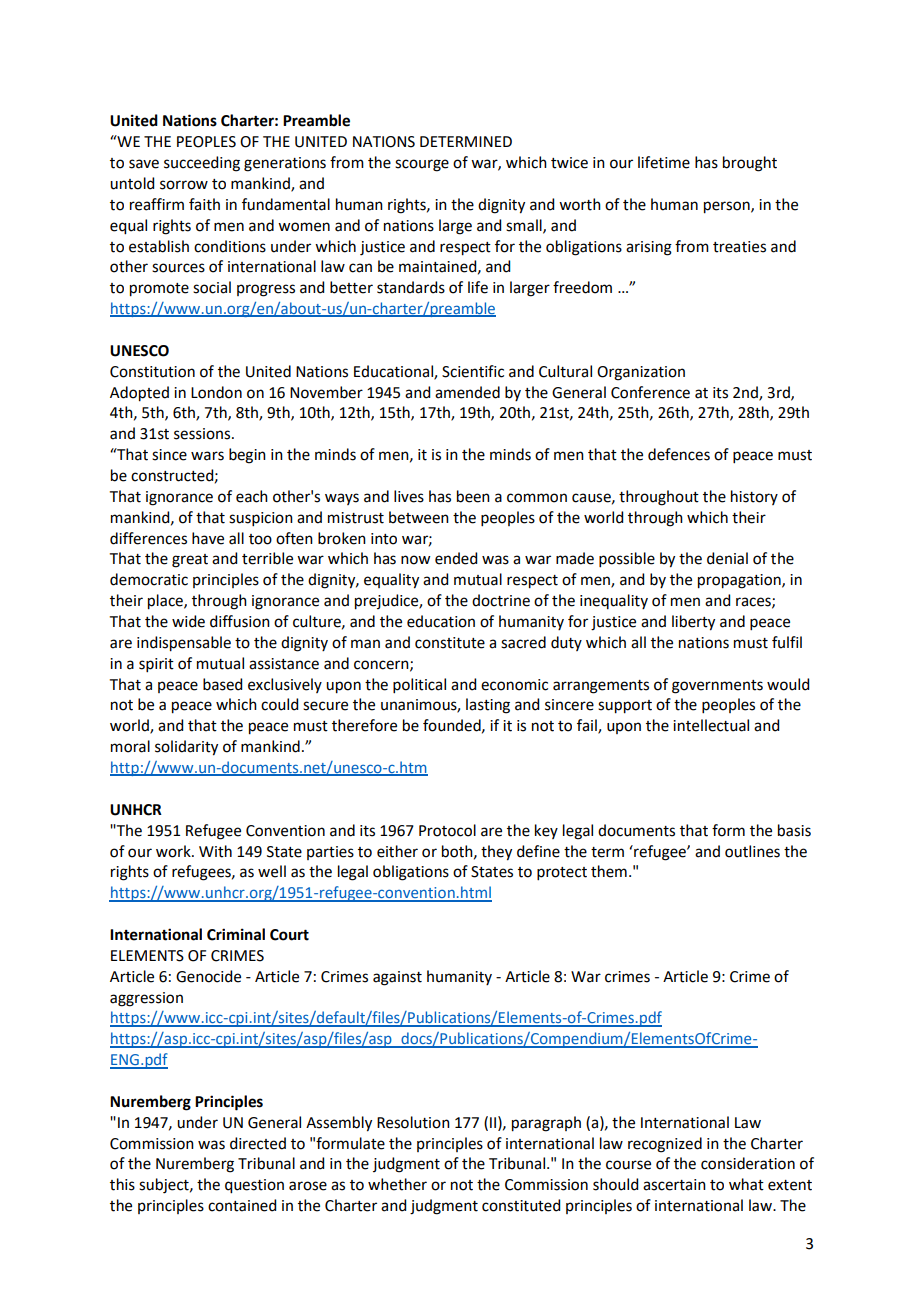  What do you see at coordinates (422, 165) in the image?
I see `scourge` at bounding box center [422, 165].
